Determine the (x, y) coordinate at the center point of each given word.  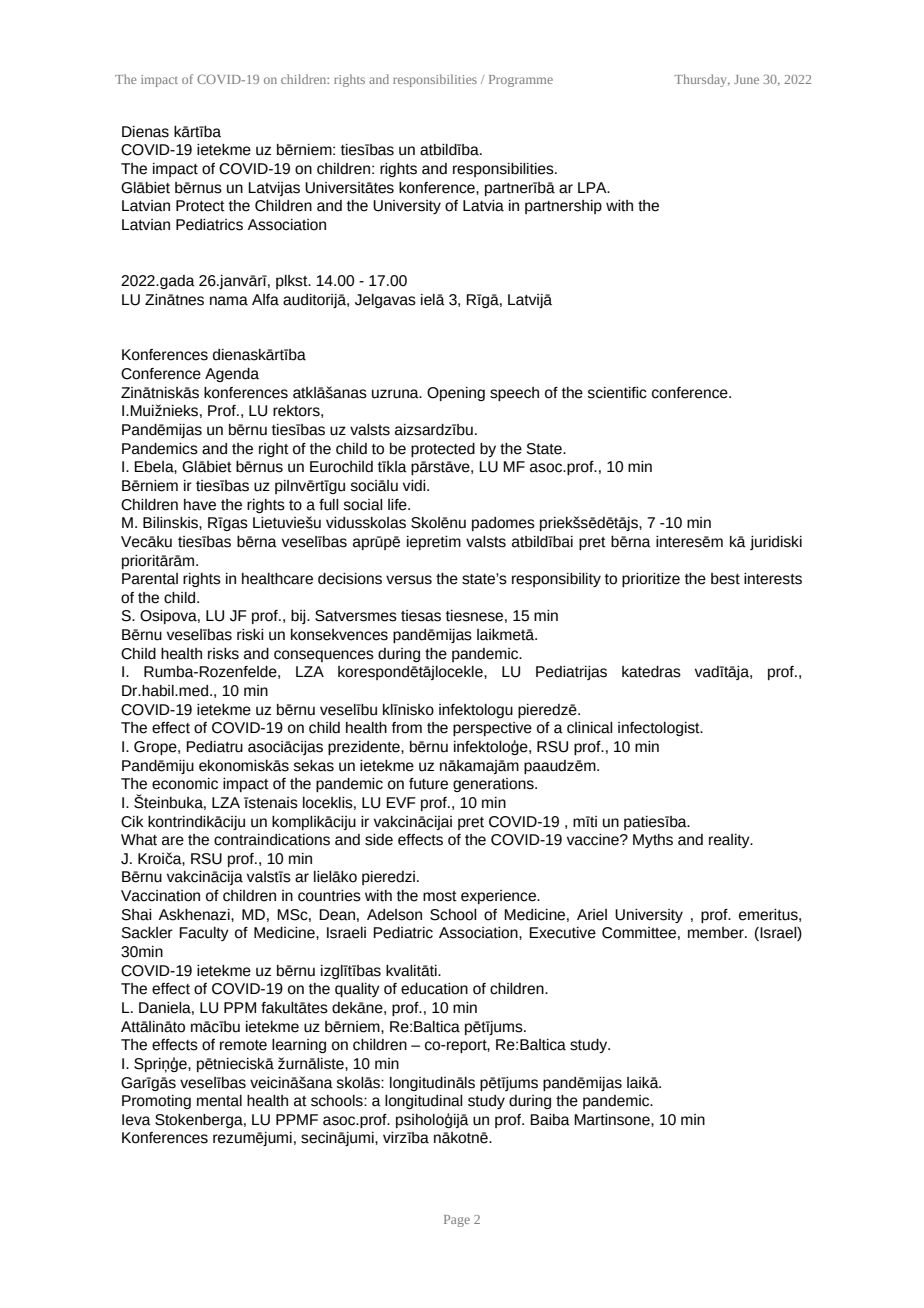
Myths (653, 841)
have (200, 505)
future (428, 784)
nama (229, 301)
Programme (521, 81)
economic (185, 784)
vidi (415, 486)
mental (219, 1101)
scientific (617, 393)
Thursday (702, 80)
